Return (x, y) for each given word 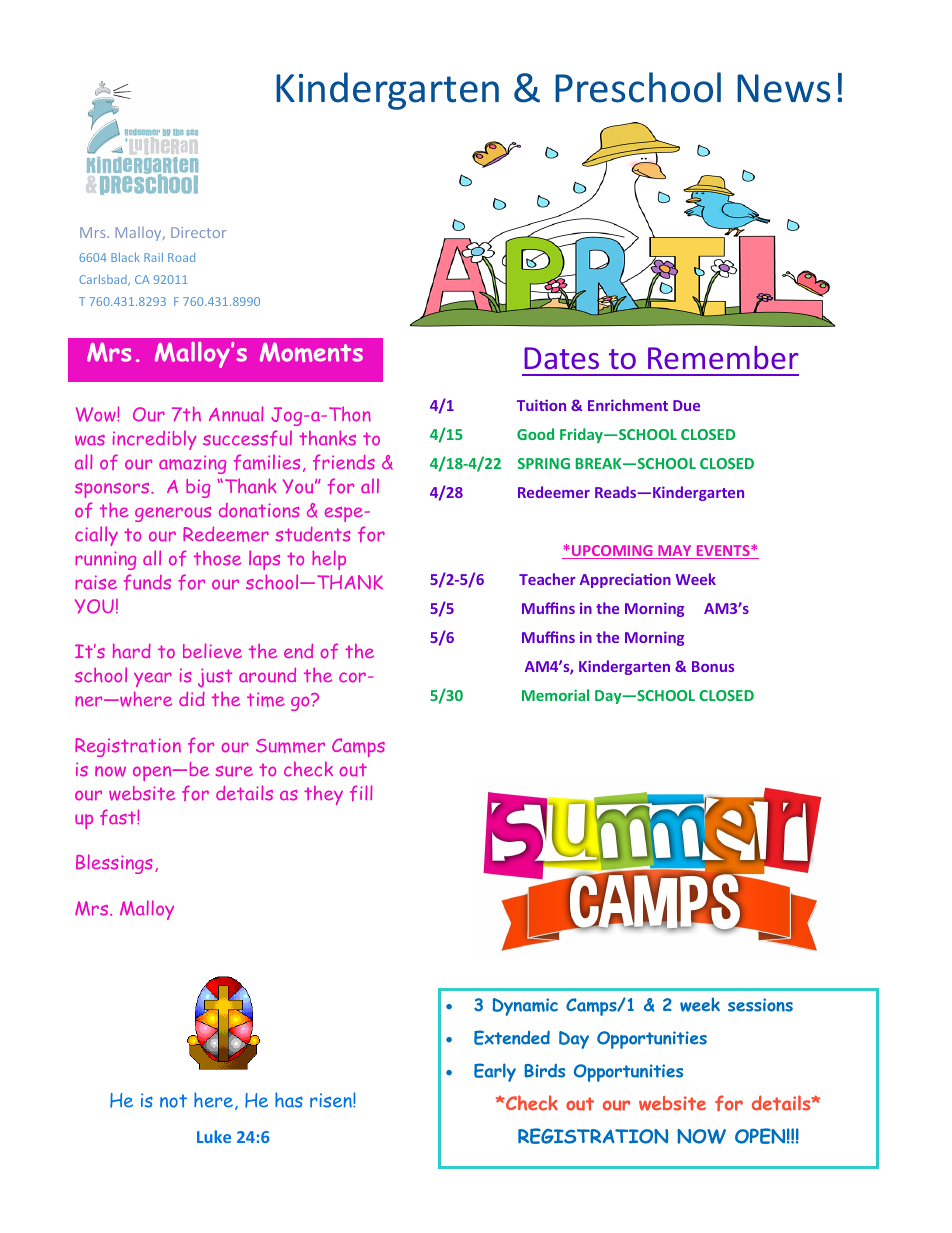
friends (344, 462)
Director (198, 232)
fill (361, 793)
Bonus (713, 666)
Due (686, 405)
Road (181, 257)
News (783, 88)
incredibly (155, 440)
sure (234, 771)
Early (495, 1072)
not (173, 1101)
